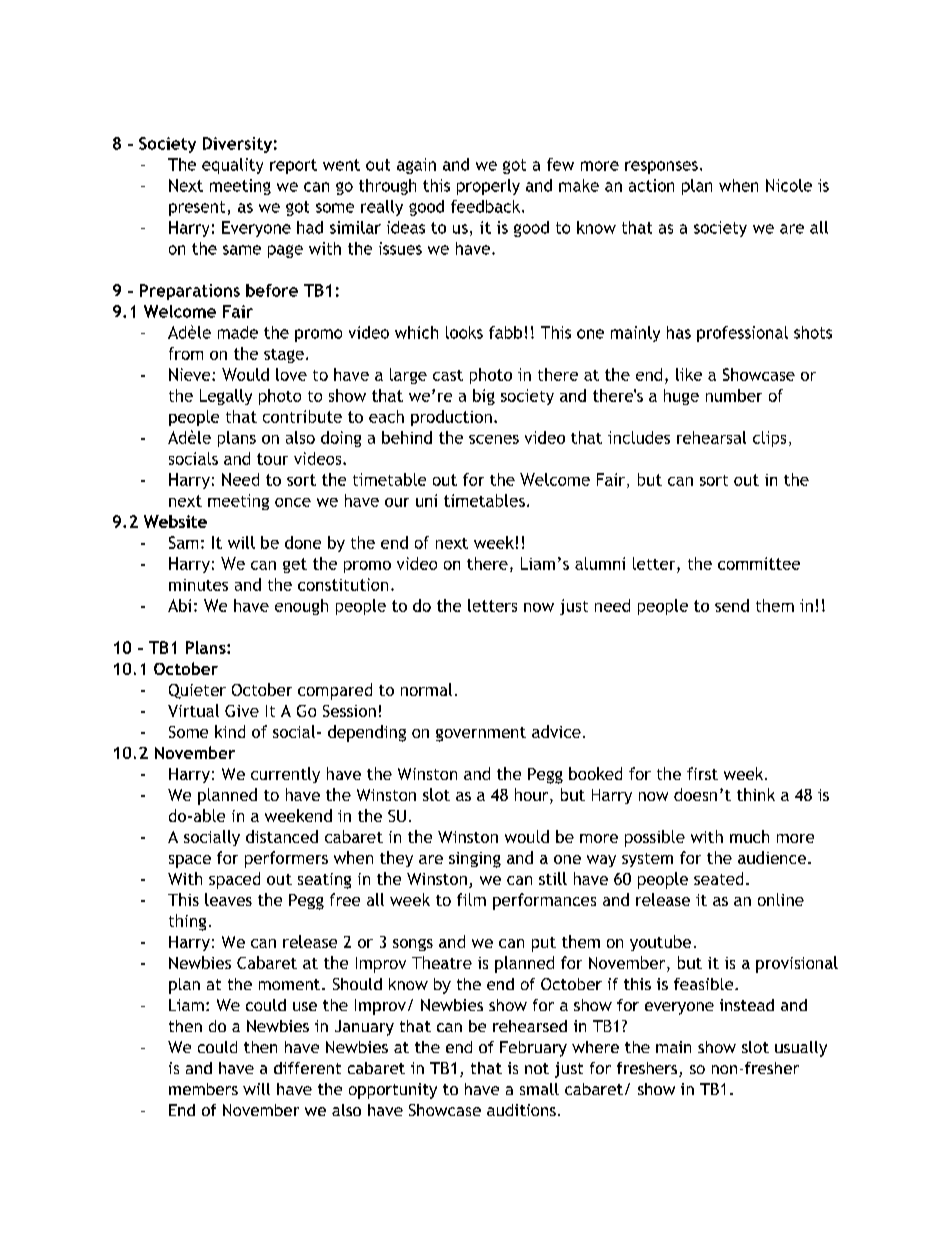 The width and height of the page is (952, 1233). Describe the element at coordinates (284, 356) in the page. I see `stage` at that location.
